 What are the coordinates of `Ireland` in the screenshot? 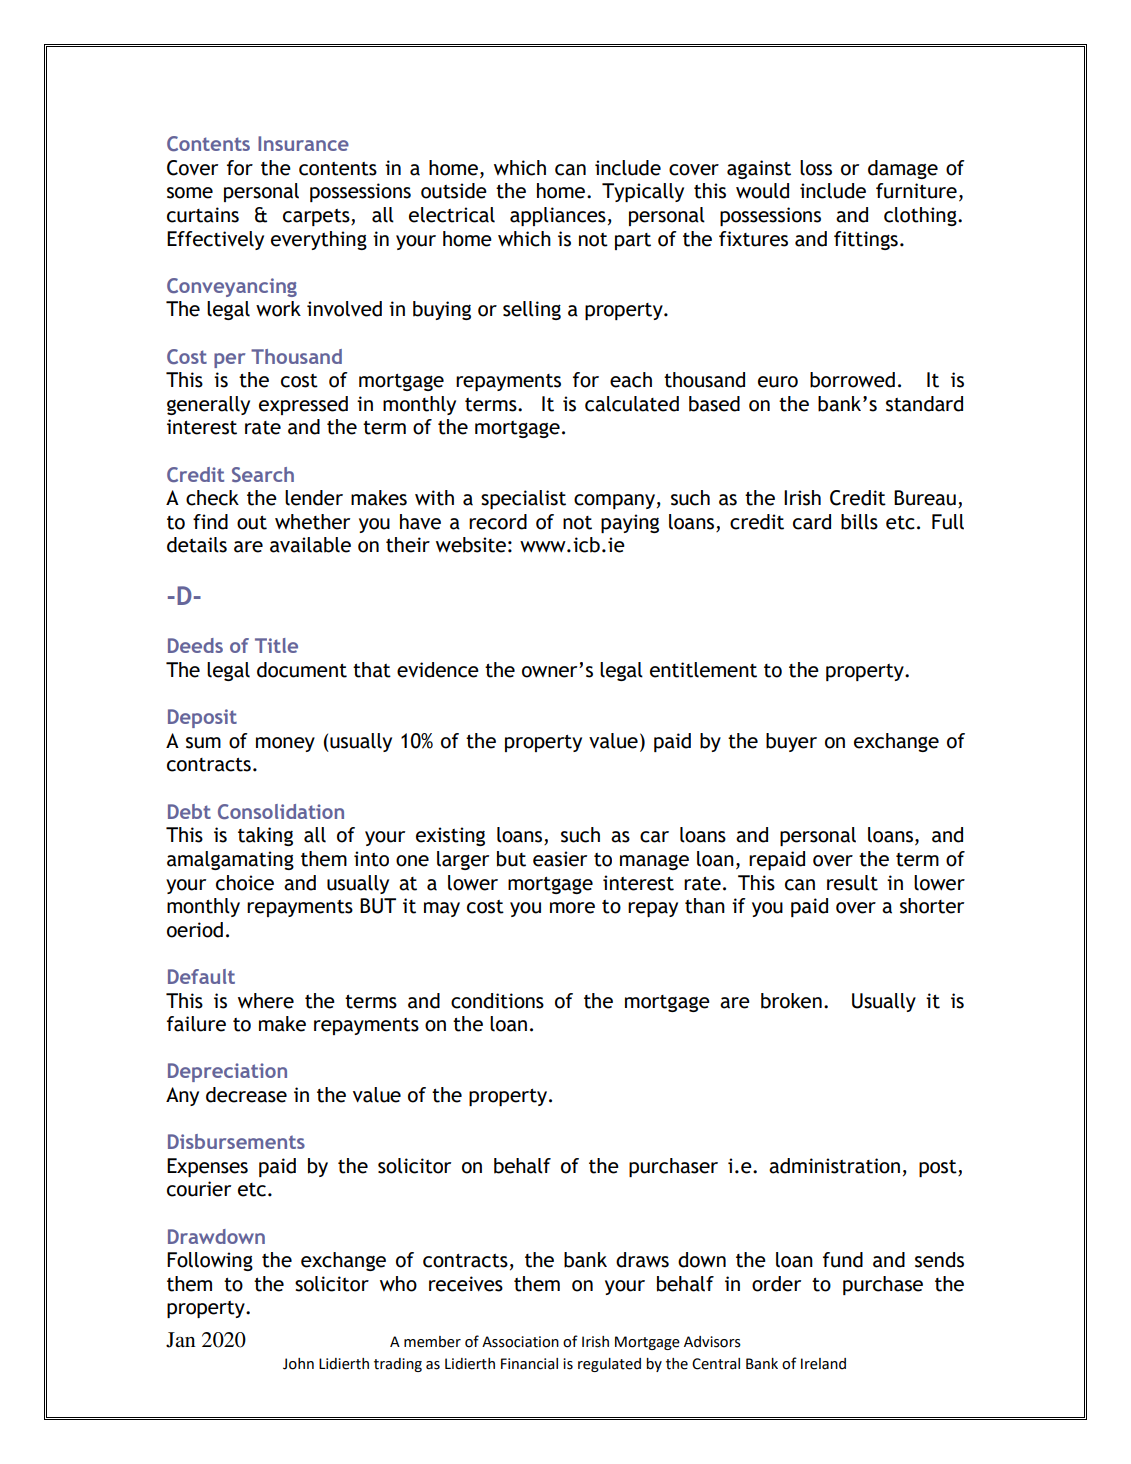 It's located at (823, 1364).
